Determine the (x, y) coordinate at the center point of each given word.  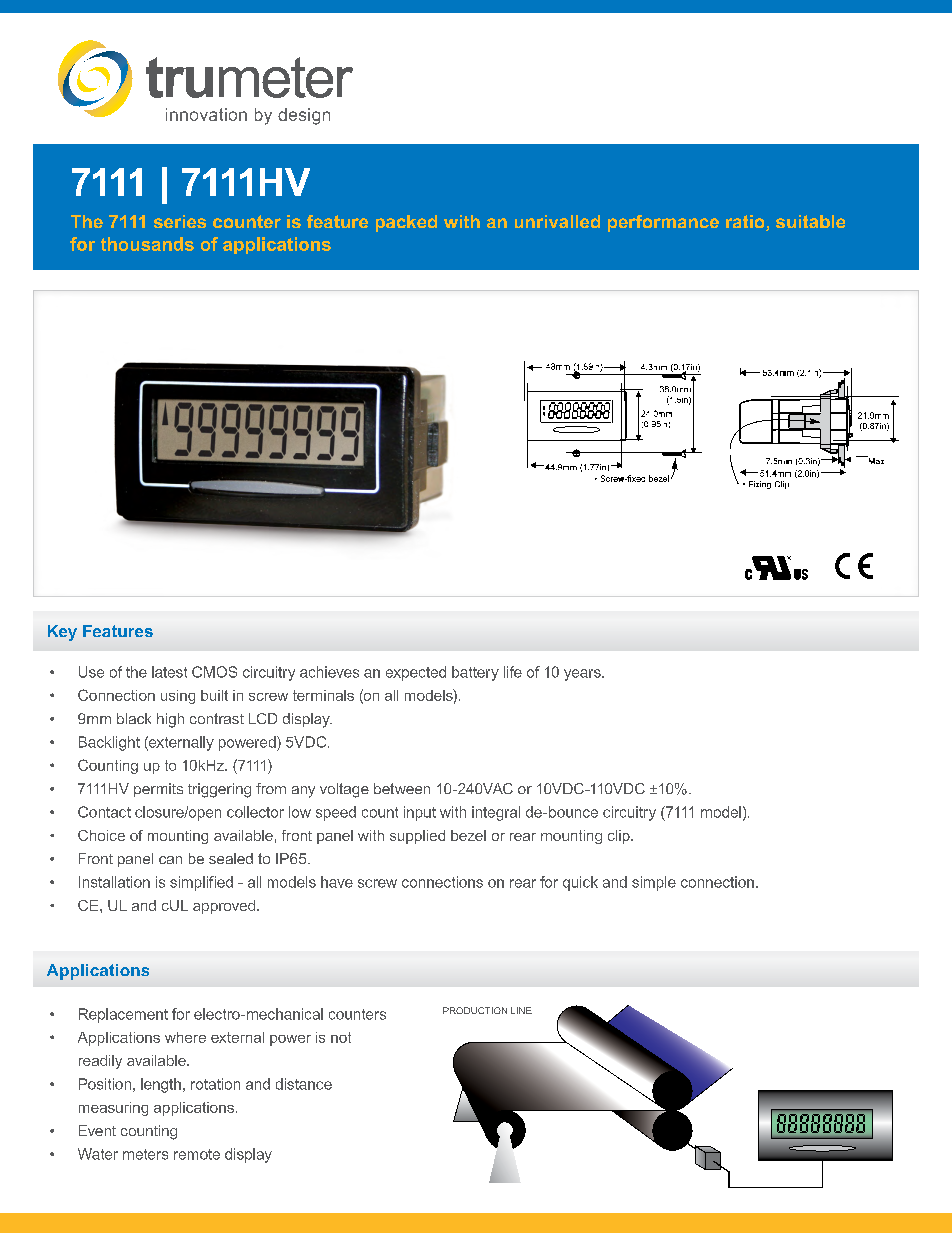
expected (416, 673)
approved (225, 907)
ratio (746, 223)
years (583, 675)
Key (62, 633)
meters (145, 1154)
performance (663, 223)
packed (406, 223)
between (402, 788)
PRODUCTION (475, 1010)
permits (158, 790)
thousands (147, 244)
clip (620, 837)
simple (654, 883)
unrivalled (557, 221)
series (180, 221)
